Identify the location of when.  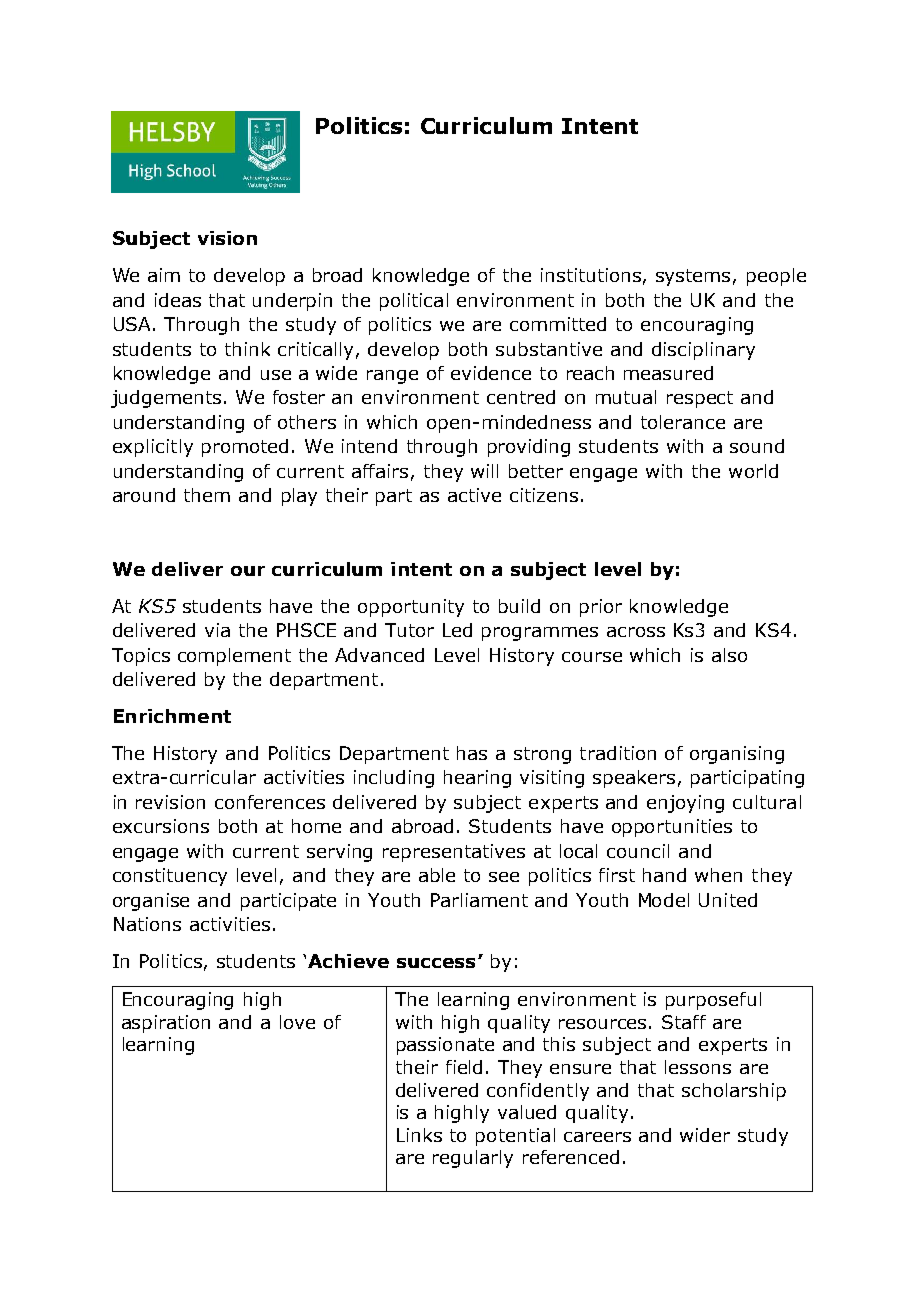
(718, 875).
